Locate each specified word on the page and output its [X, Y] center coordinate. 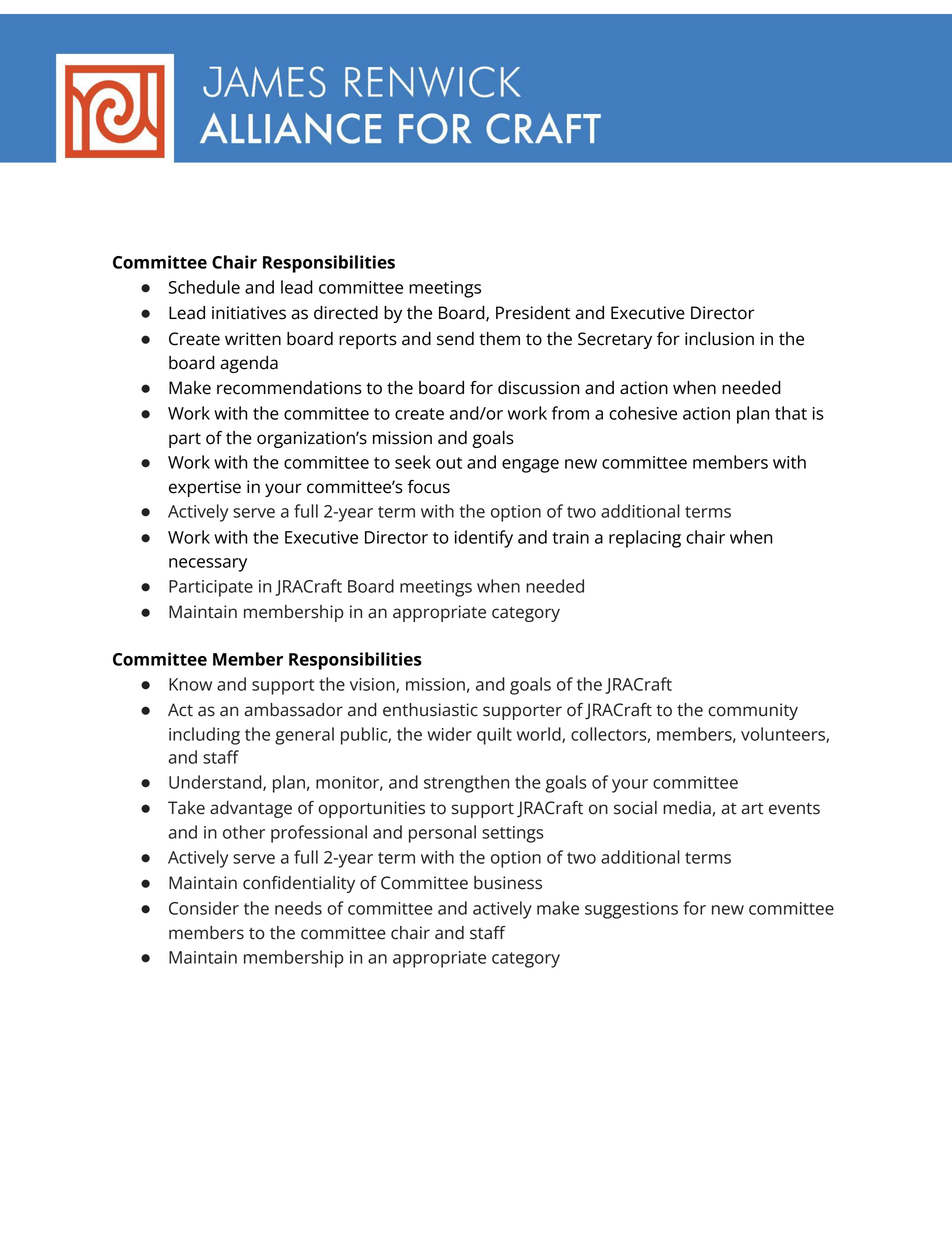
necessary [208, 565]
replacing [645, 539]
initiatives [249, 313]
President [533, 313]
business [508, 883]
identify [484, 539]
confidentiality [299, 884]
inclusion [719, 339]
